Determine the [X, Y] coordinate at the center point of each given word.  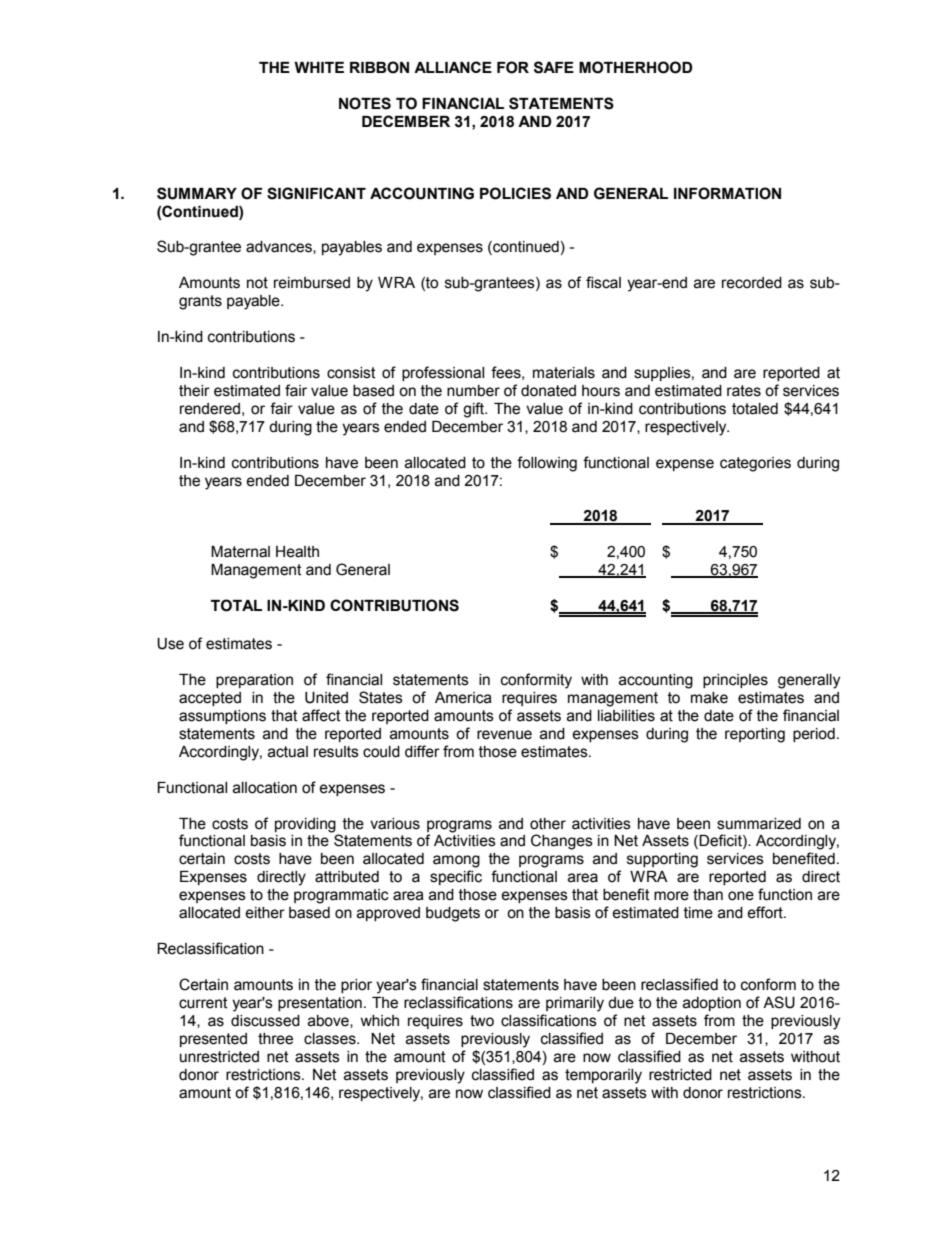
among [456, 861]
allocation [265, 788]
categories [755, 464]
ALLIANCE [453, 67]
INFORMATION [727, 193]
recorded [752, 283]
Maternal [240, 552]
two [482, 1021]
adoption [712, 1004]
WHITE [319, 67]
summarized [759, 824]
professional [443, 373]
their [194, 391]
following [547, 464]
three [275, 1039]
